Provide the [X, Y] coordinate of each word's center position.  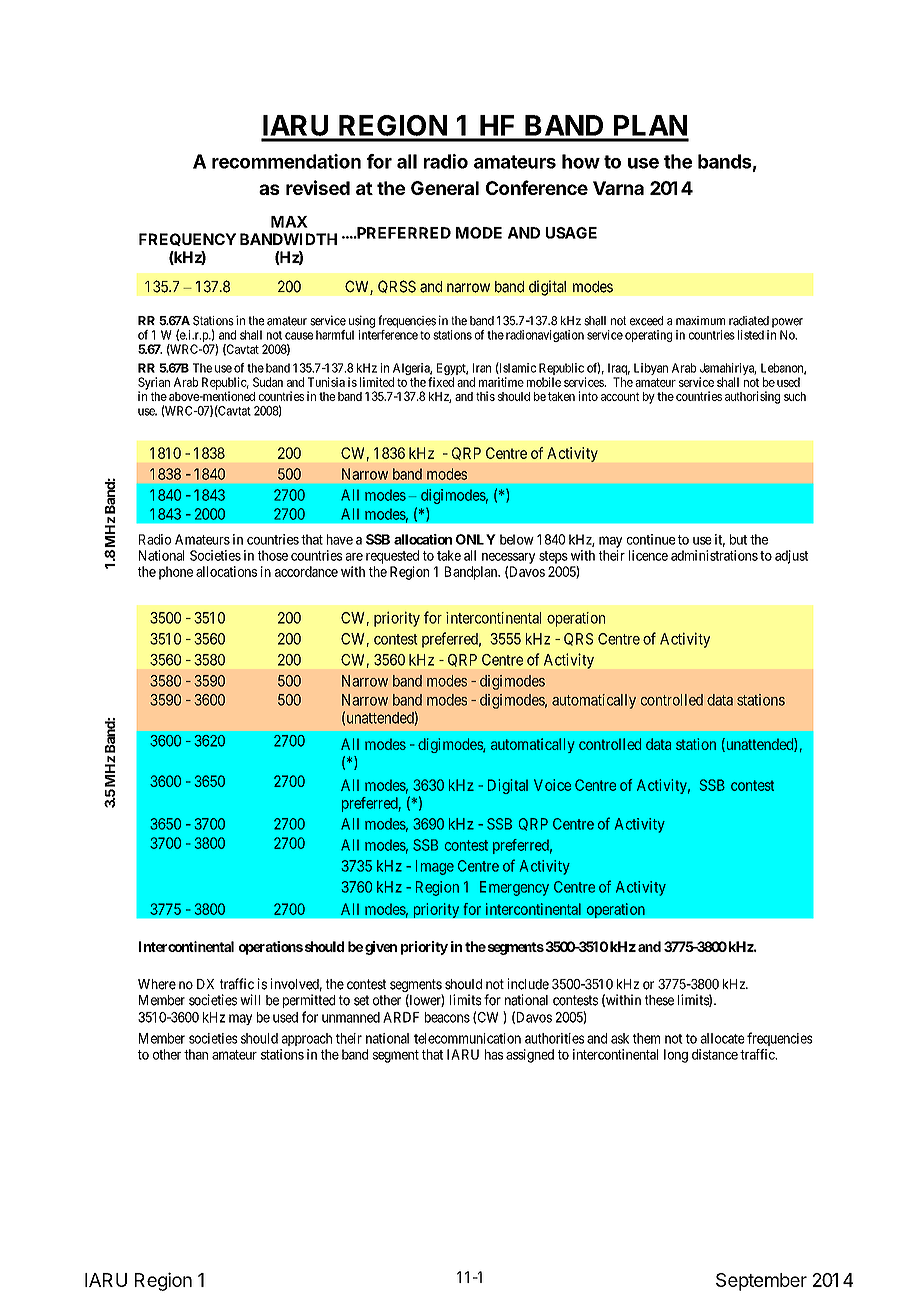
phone [176, 573]
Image [435, 867]
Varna [618, 188]
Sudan [268, 382]
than [196, 1054]
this [485, 396]
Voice [552, 785]
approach [307, 1039]
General [445, 188]
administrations [714, 555]
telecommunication [467, 1038]
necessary [508, 558]
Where [157, 984]
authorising [752, 397]
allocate [723, 1038]
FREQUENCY [187, 239]
